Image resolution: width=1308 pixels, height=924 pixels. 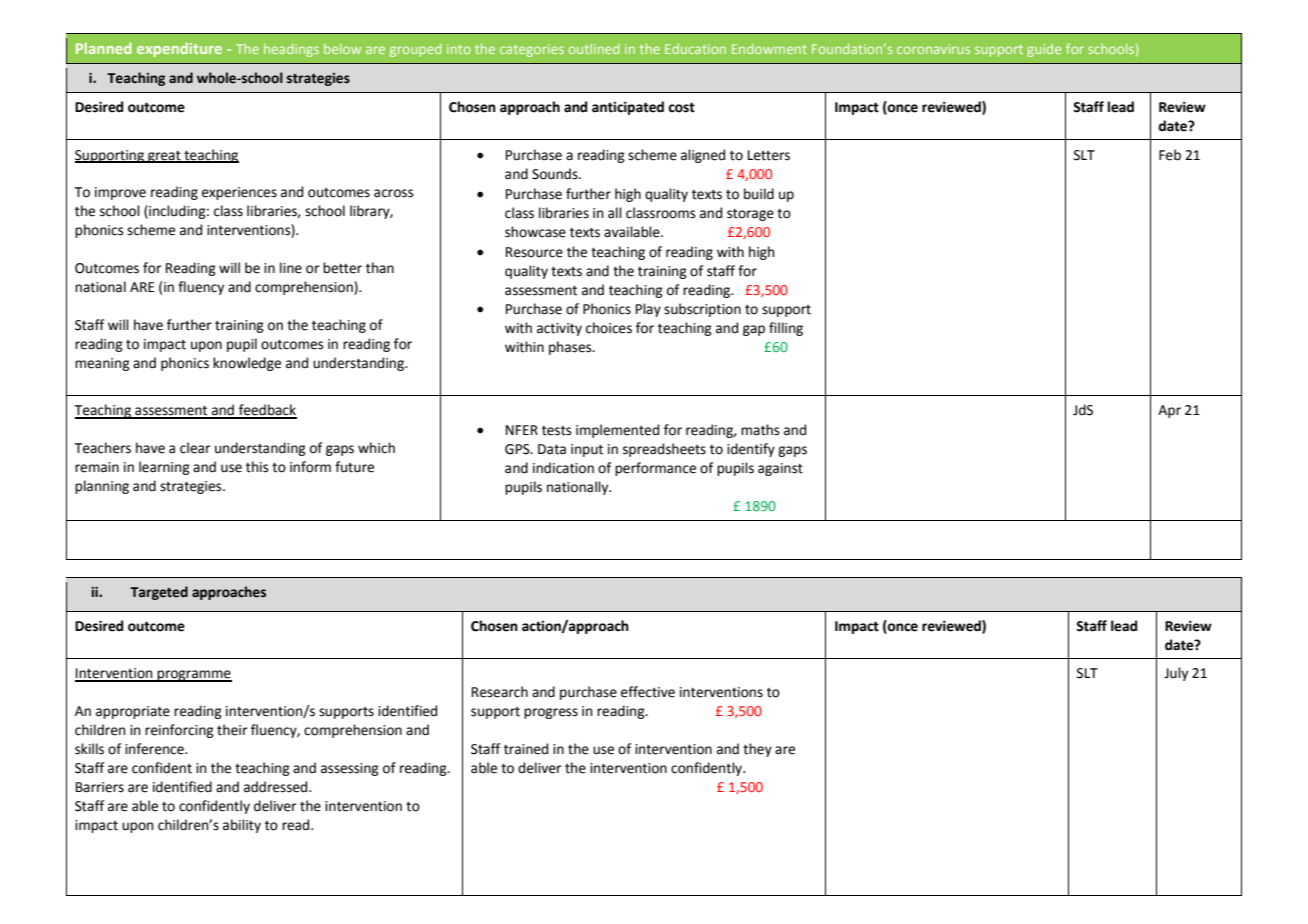 I want to click on Education, so click(x=695, y=49).
